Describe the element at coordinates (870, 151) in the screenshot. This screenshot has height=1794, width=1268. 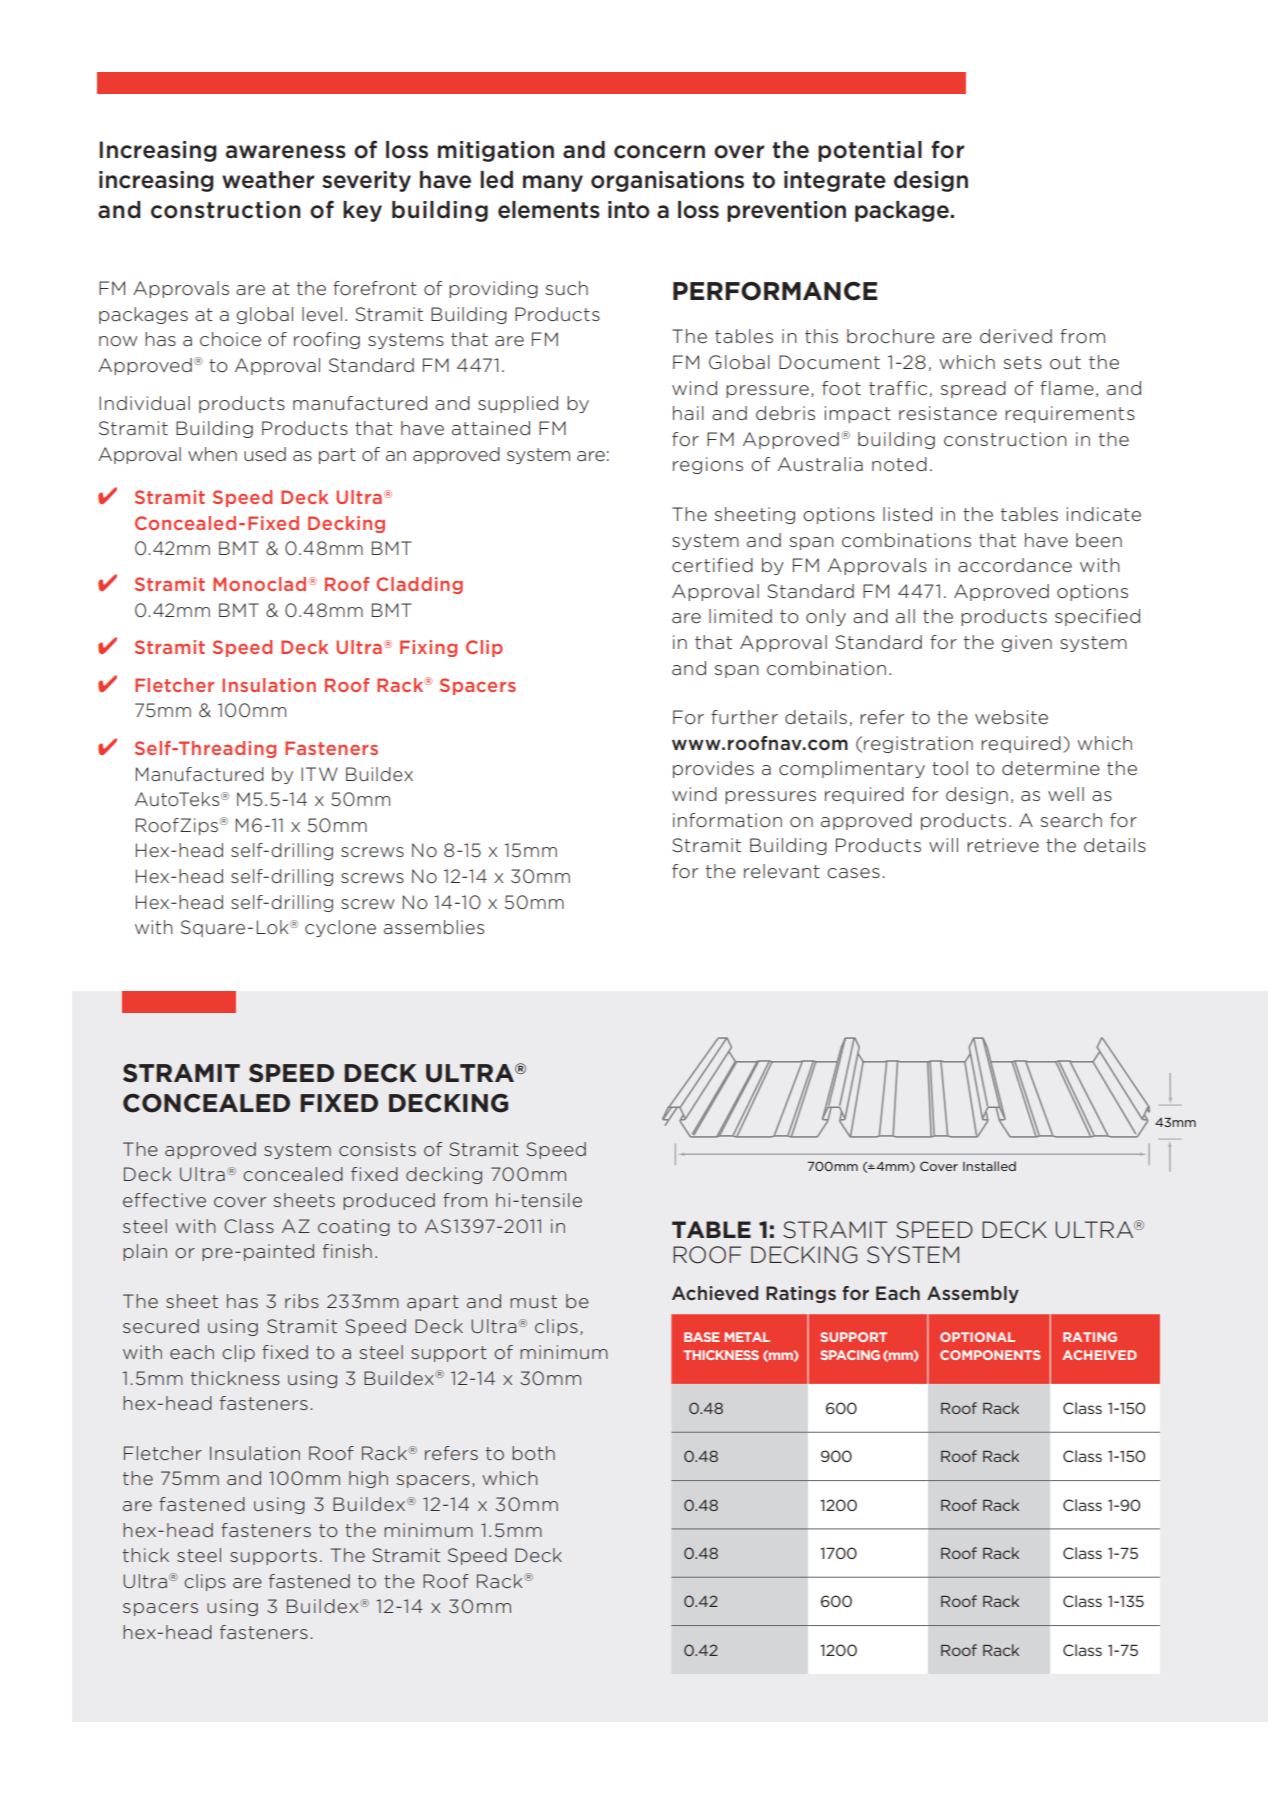
I see `potential` at that location.
